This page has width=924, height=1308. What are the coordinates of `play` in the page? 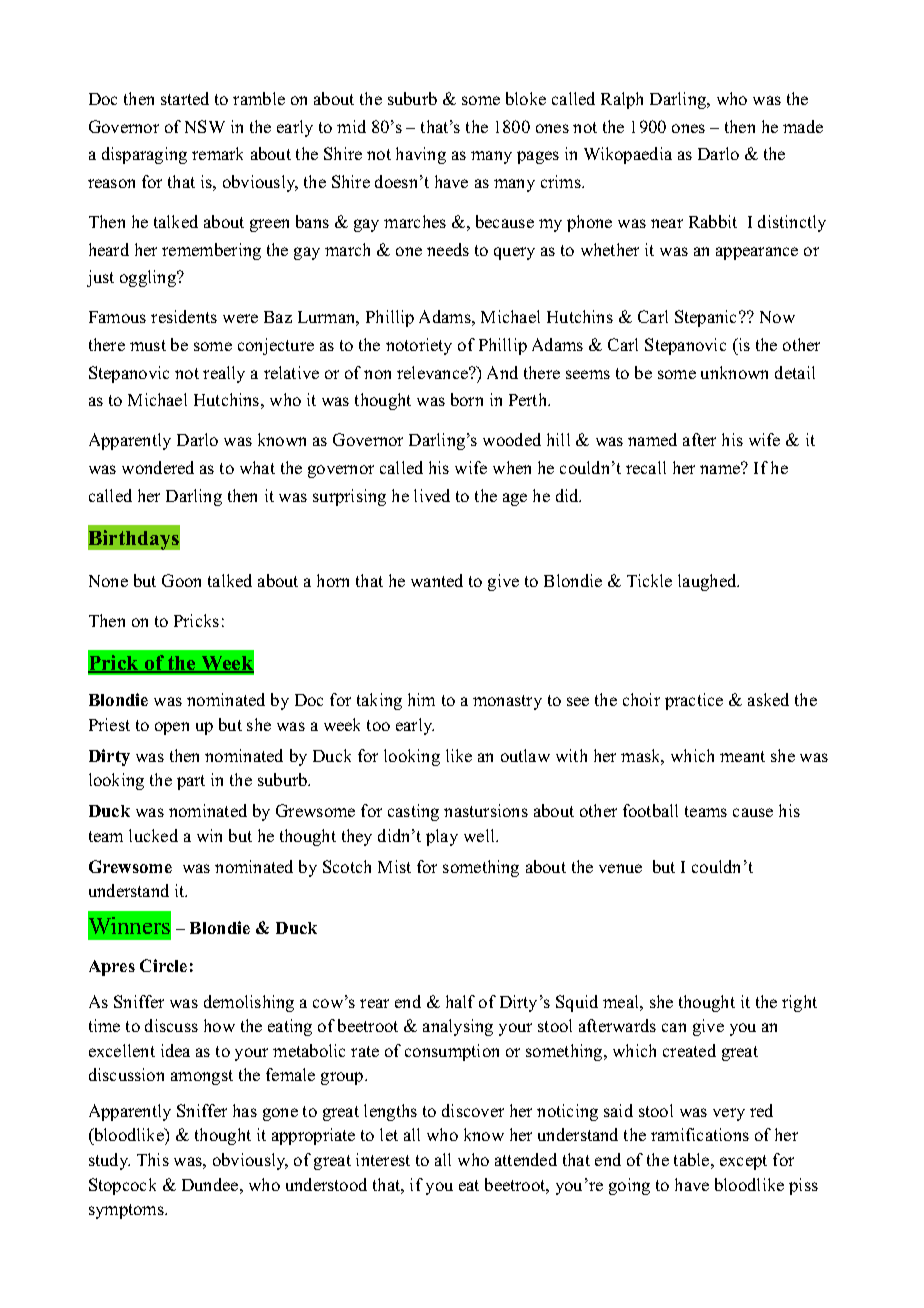 It's located at (442, 837).
